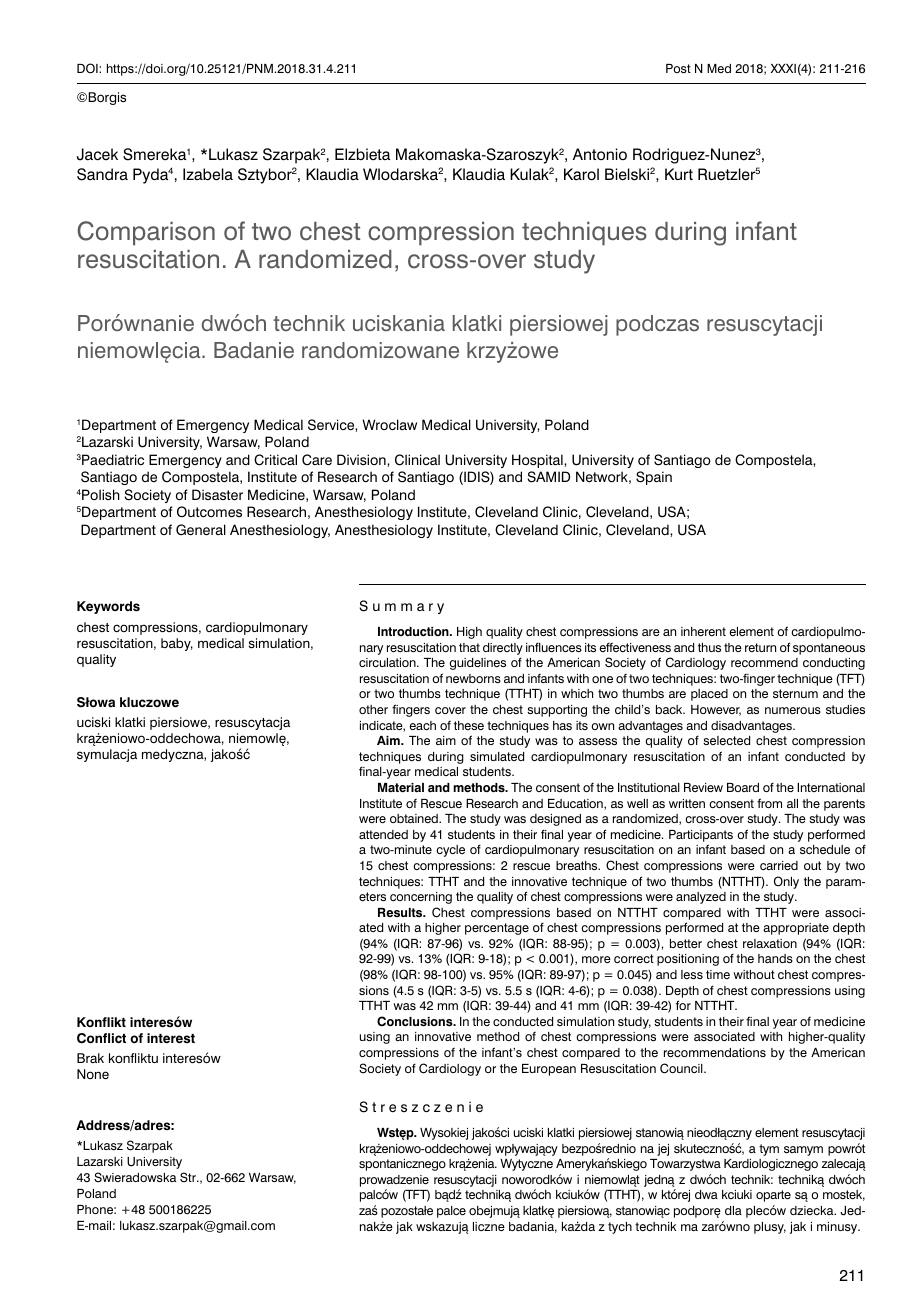 This image has height=1308, width=924. Describe the element at coordinates (101, 1038) in the image. I see `Conflict` at that location.
